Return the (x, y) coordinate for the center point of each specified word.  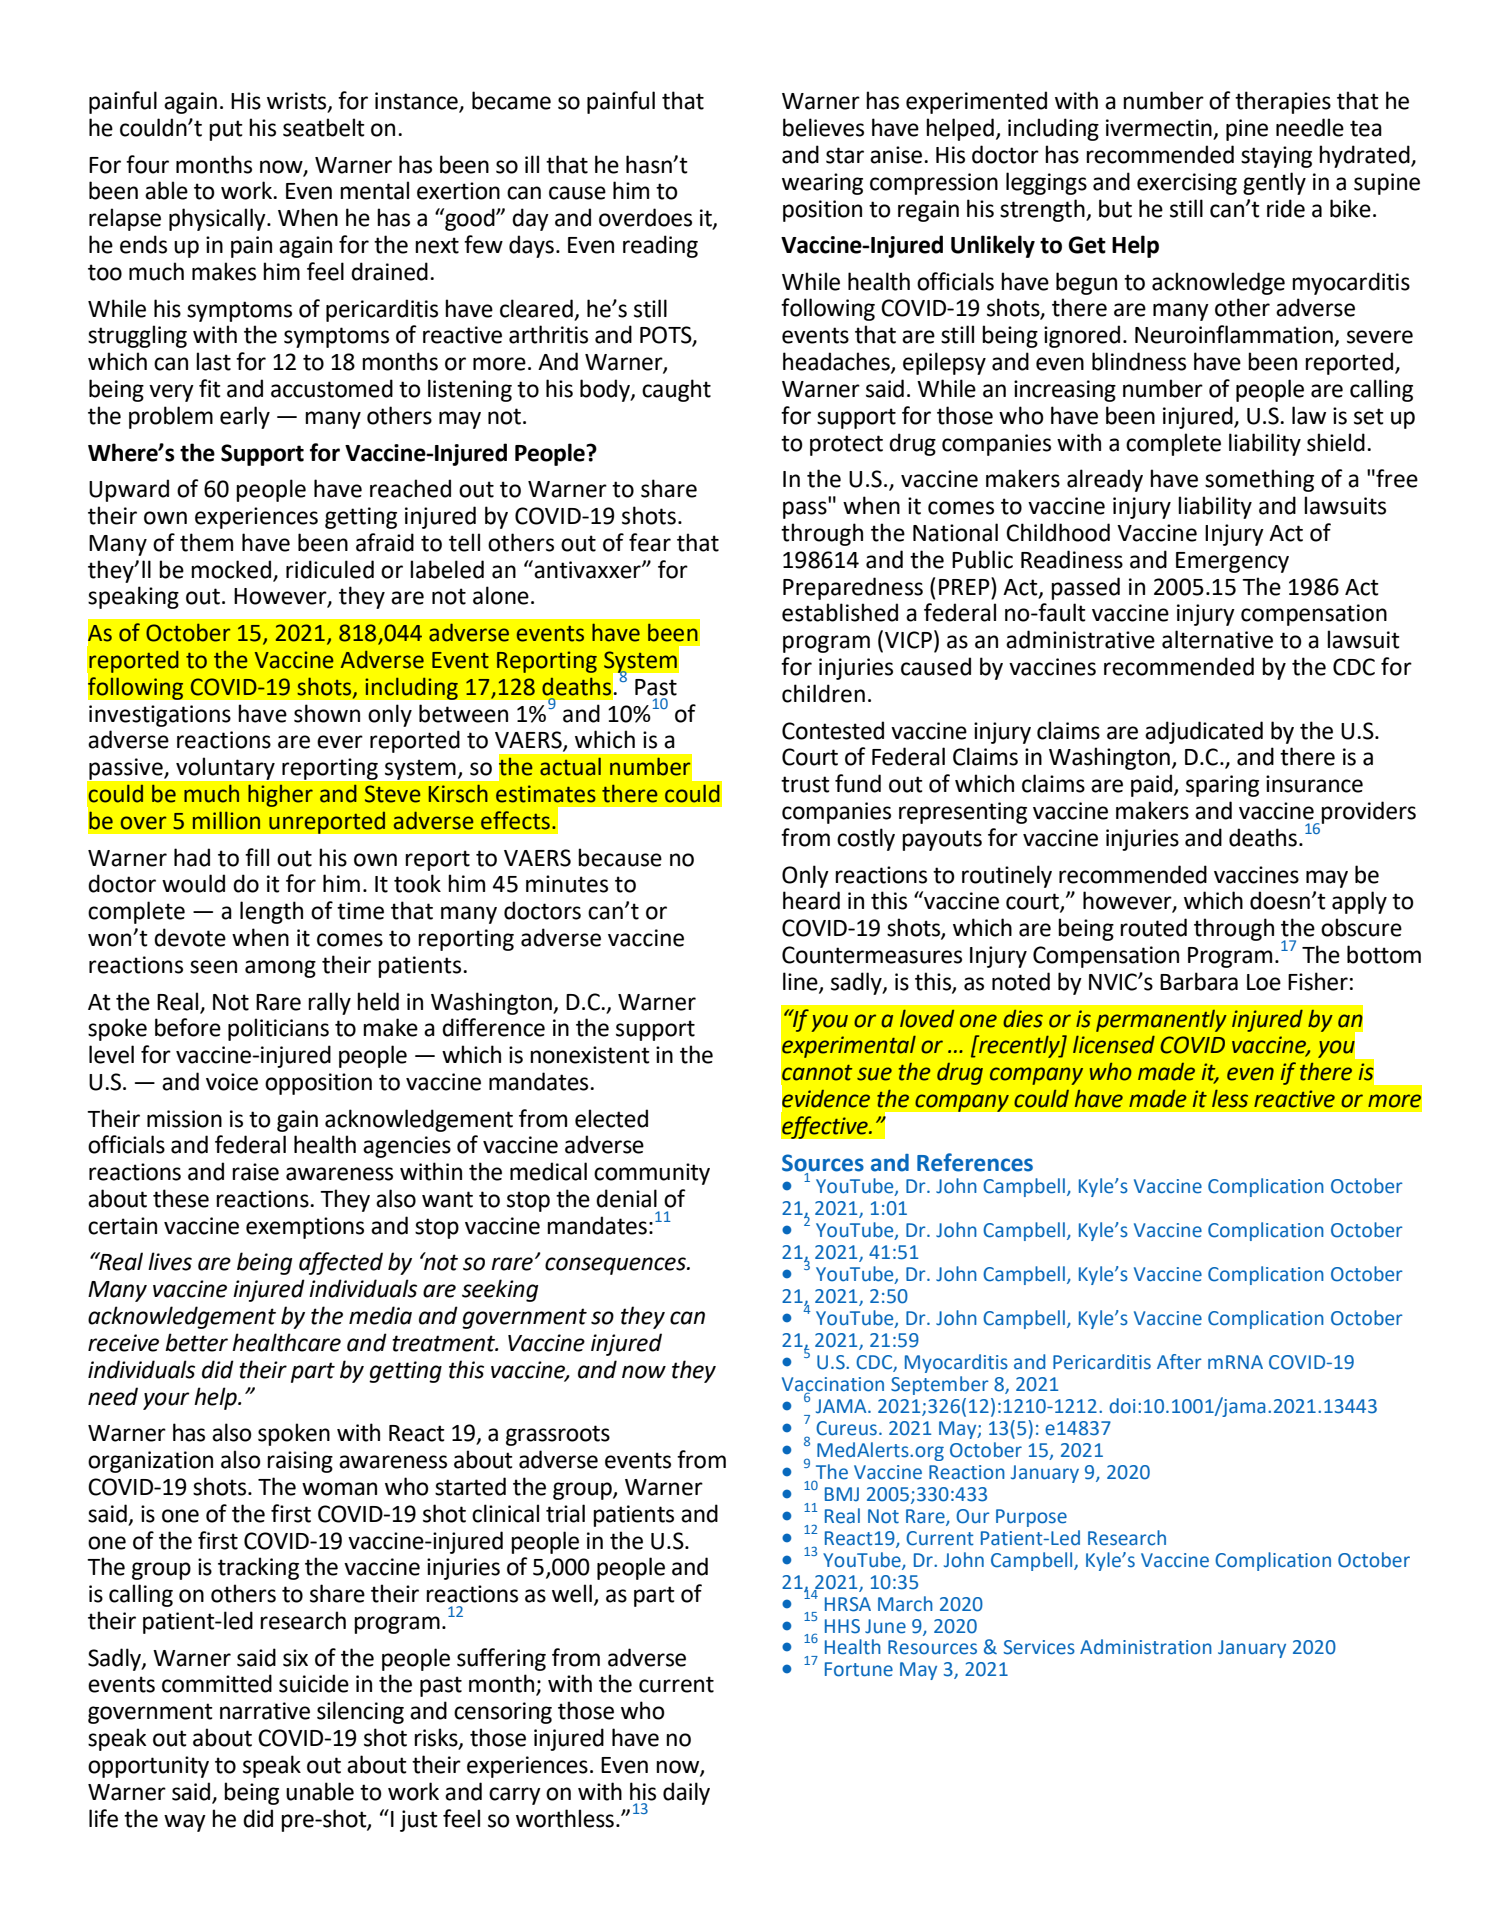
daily (686, 1793)
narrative (265, 1711)
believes (823, 127)
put (226, 130)
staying (1276, 157)
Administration (1146, 1647)
